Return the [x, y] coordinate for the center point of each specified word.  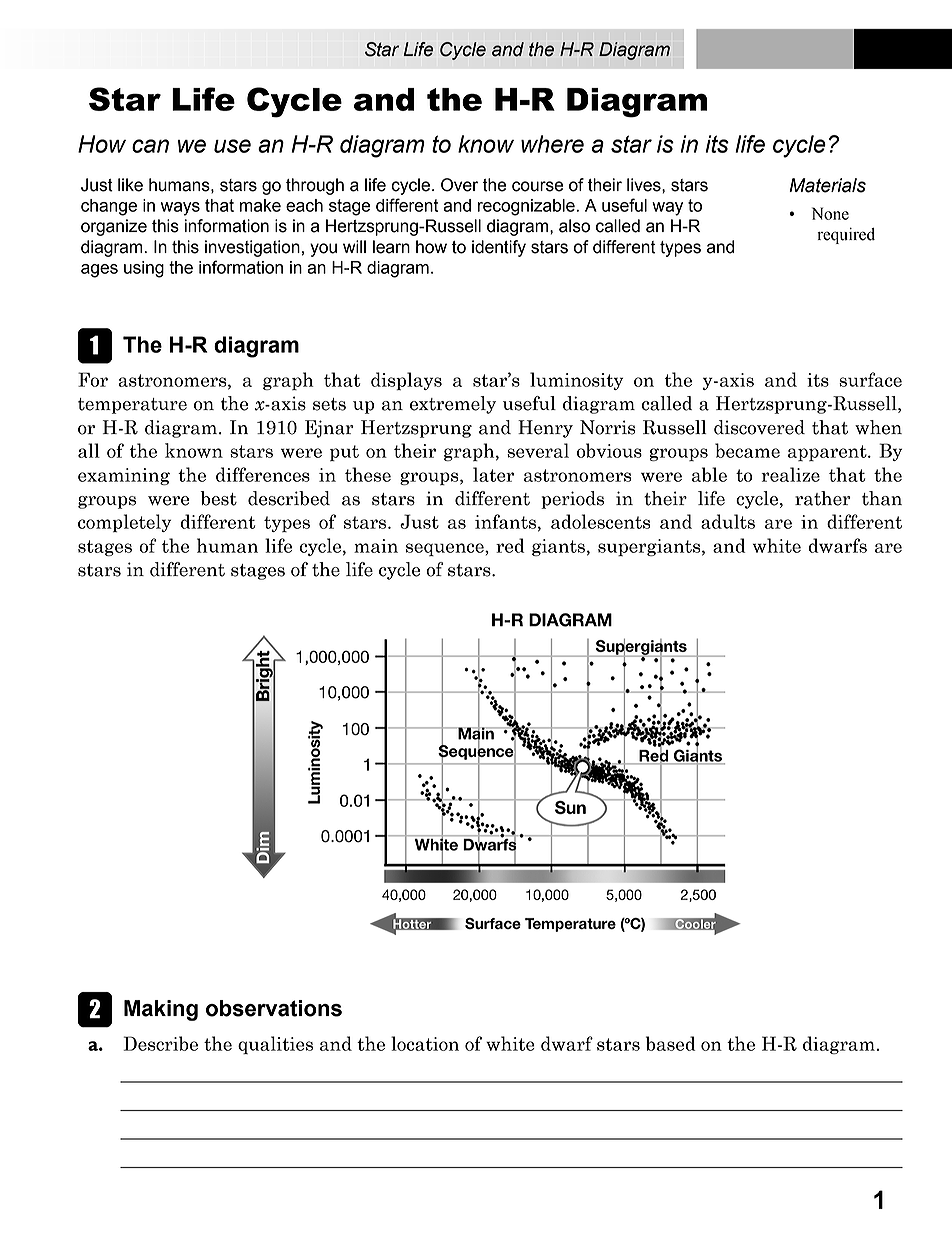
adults [728, 521]
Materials [827, 185]
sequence [446, 549]
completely [124, 523]
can [150, 146]
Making [161, 1010]
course [537, 186]
